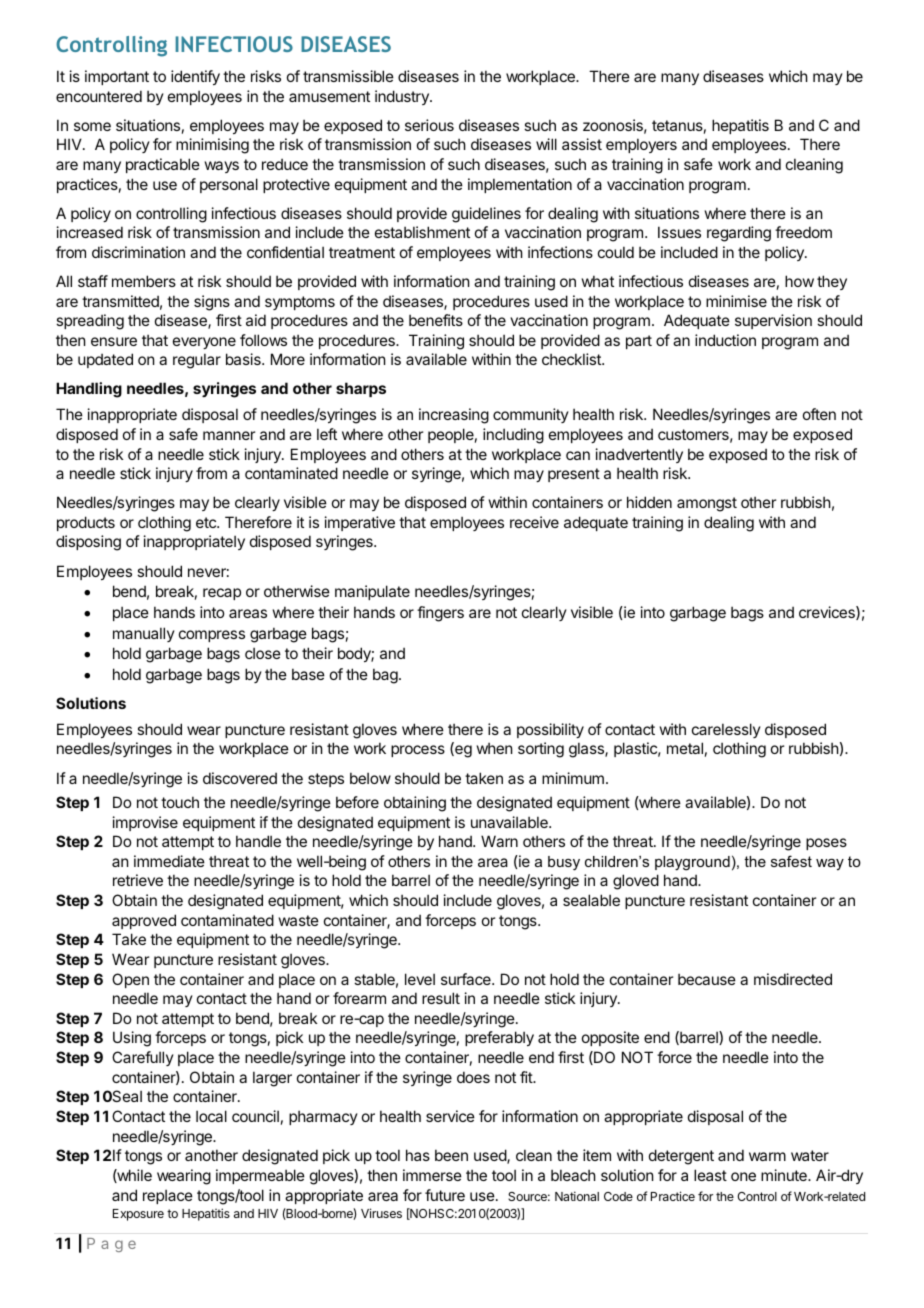  What do you see at coordinates (445, 1195) in the page?
I see `future` at bounding box center [445, 1195].
